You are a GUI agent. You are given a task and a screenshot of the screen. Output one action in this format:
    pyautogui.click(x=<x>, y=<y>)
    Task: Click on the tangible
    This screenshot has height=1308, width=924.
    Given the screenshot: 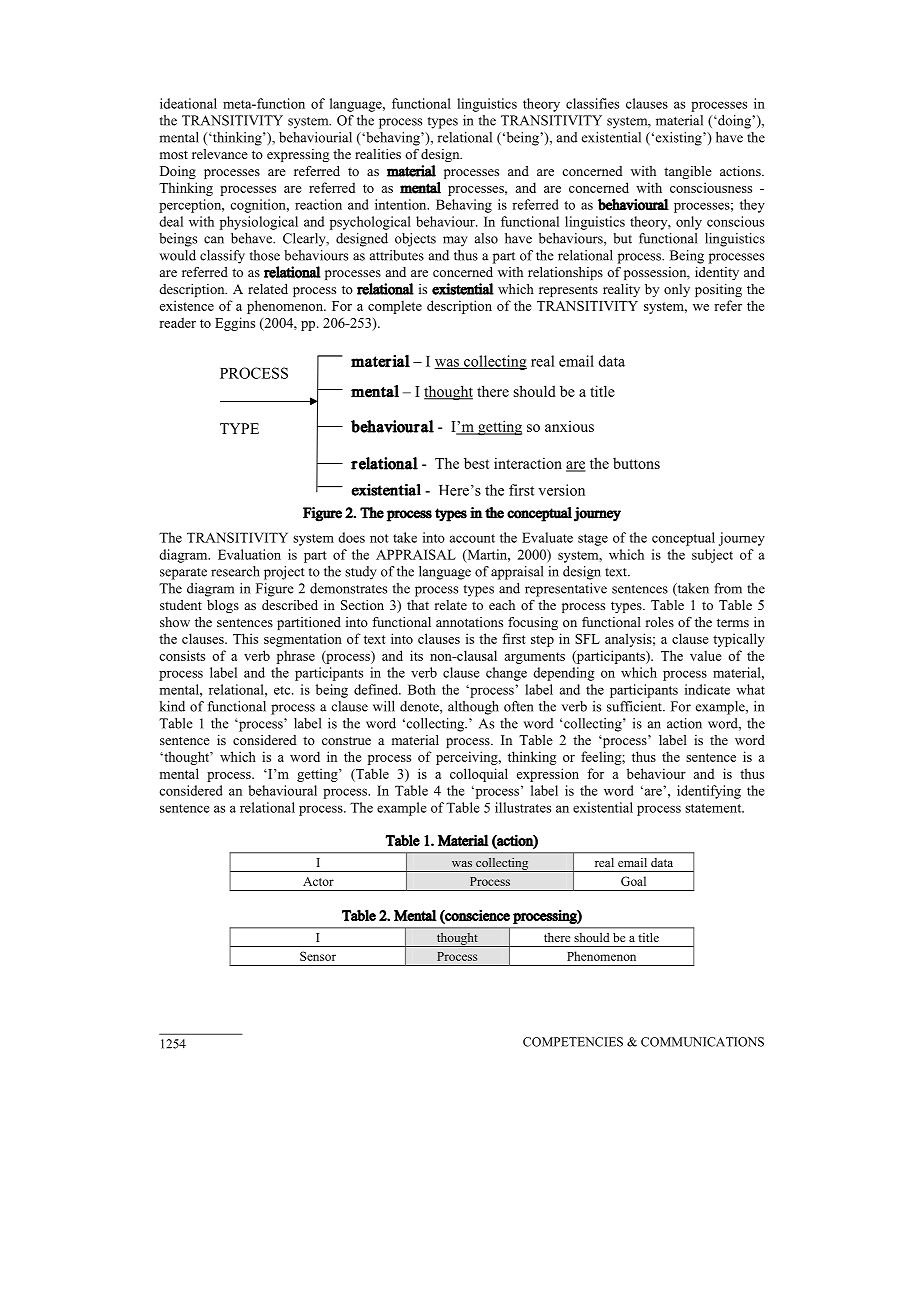 What is the action you would take?
    pyautogui.click(x=688, y=172)
